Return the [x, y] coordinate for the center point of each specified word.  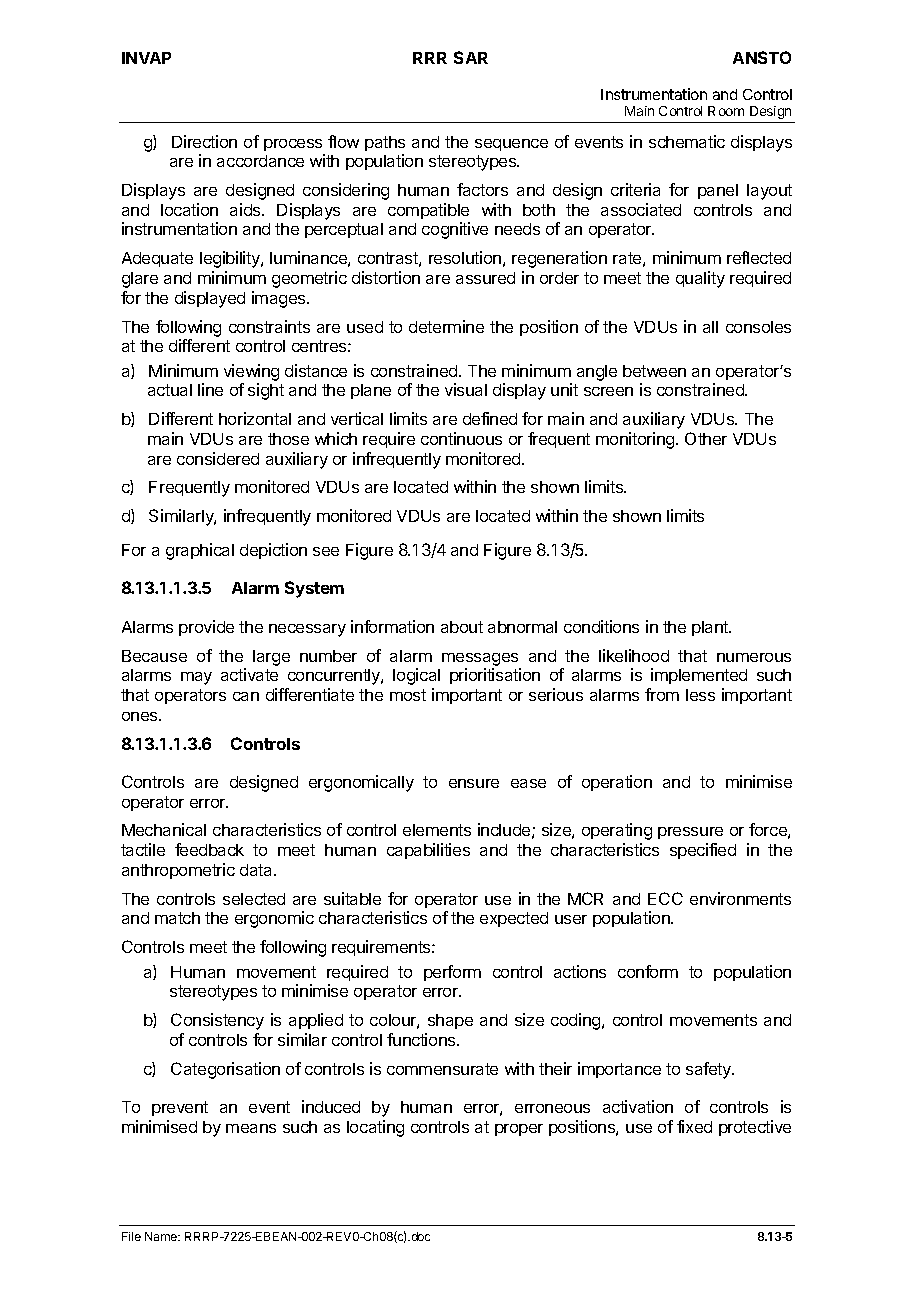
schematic [687, 141]
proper [519, 1130]
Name [162, 1236]
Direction [204, 141]
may [196, 678]
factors [482, 189]
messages [480, 659]
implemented [699, 676]
